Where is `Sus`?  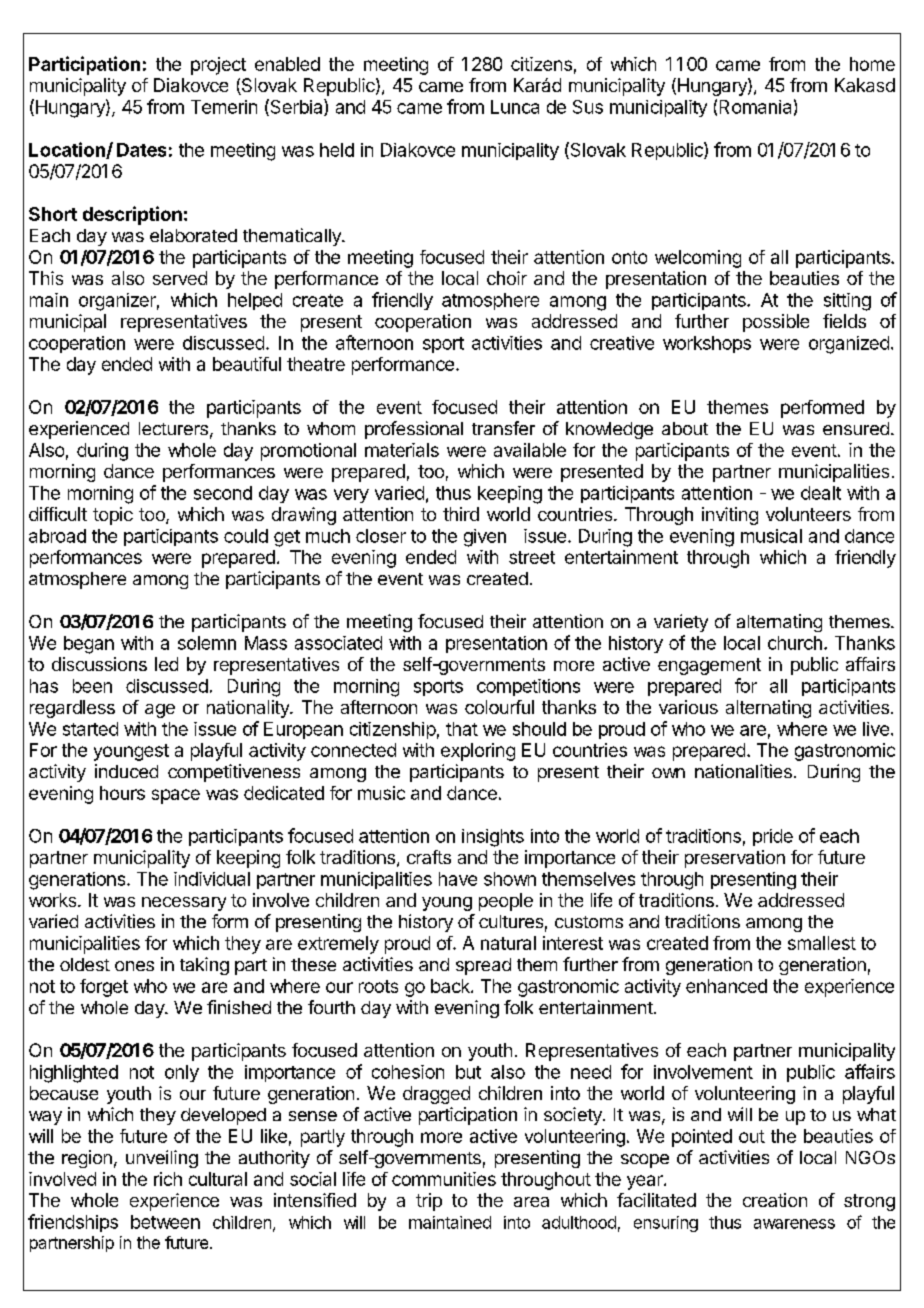 Sus is located at coordinates (588, 107).
